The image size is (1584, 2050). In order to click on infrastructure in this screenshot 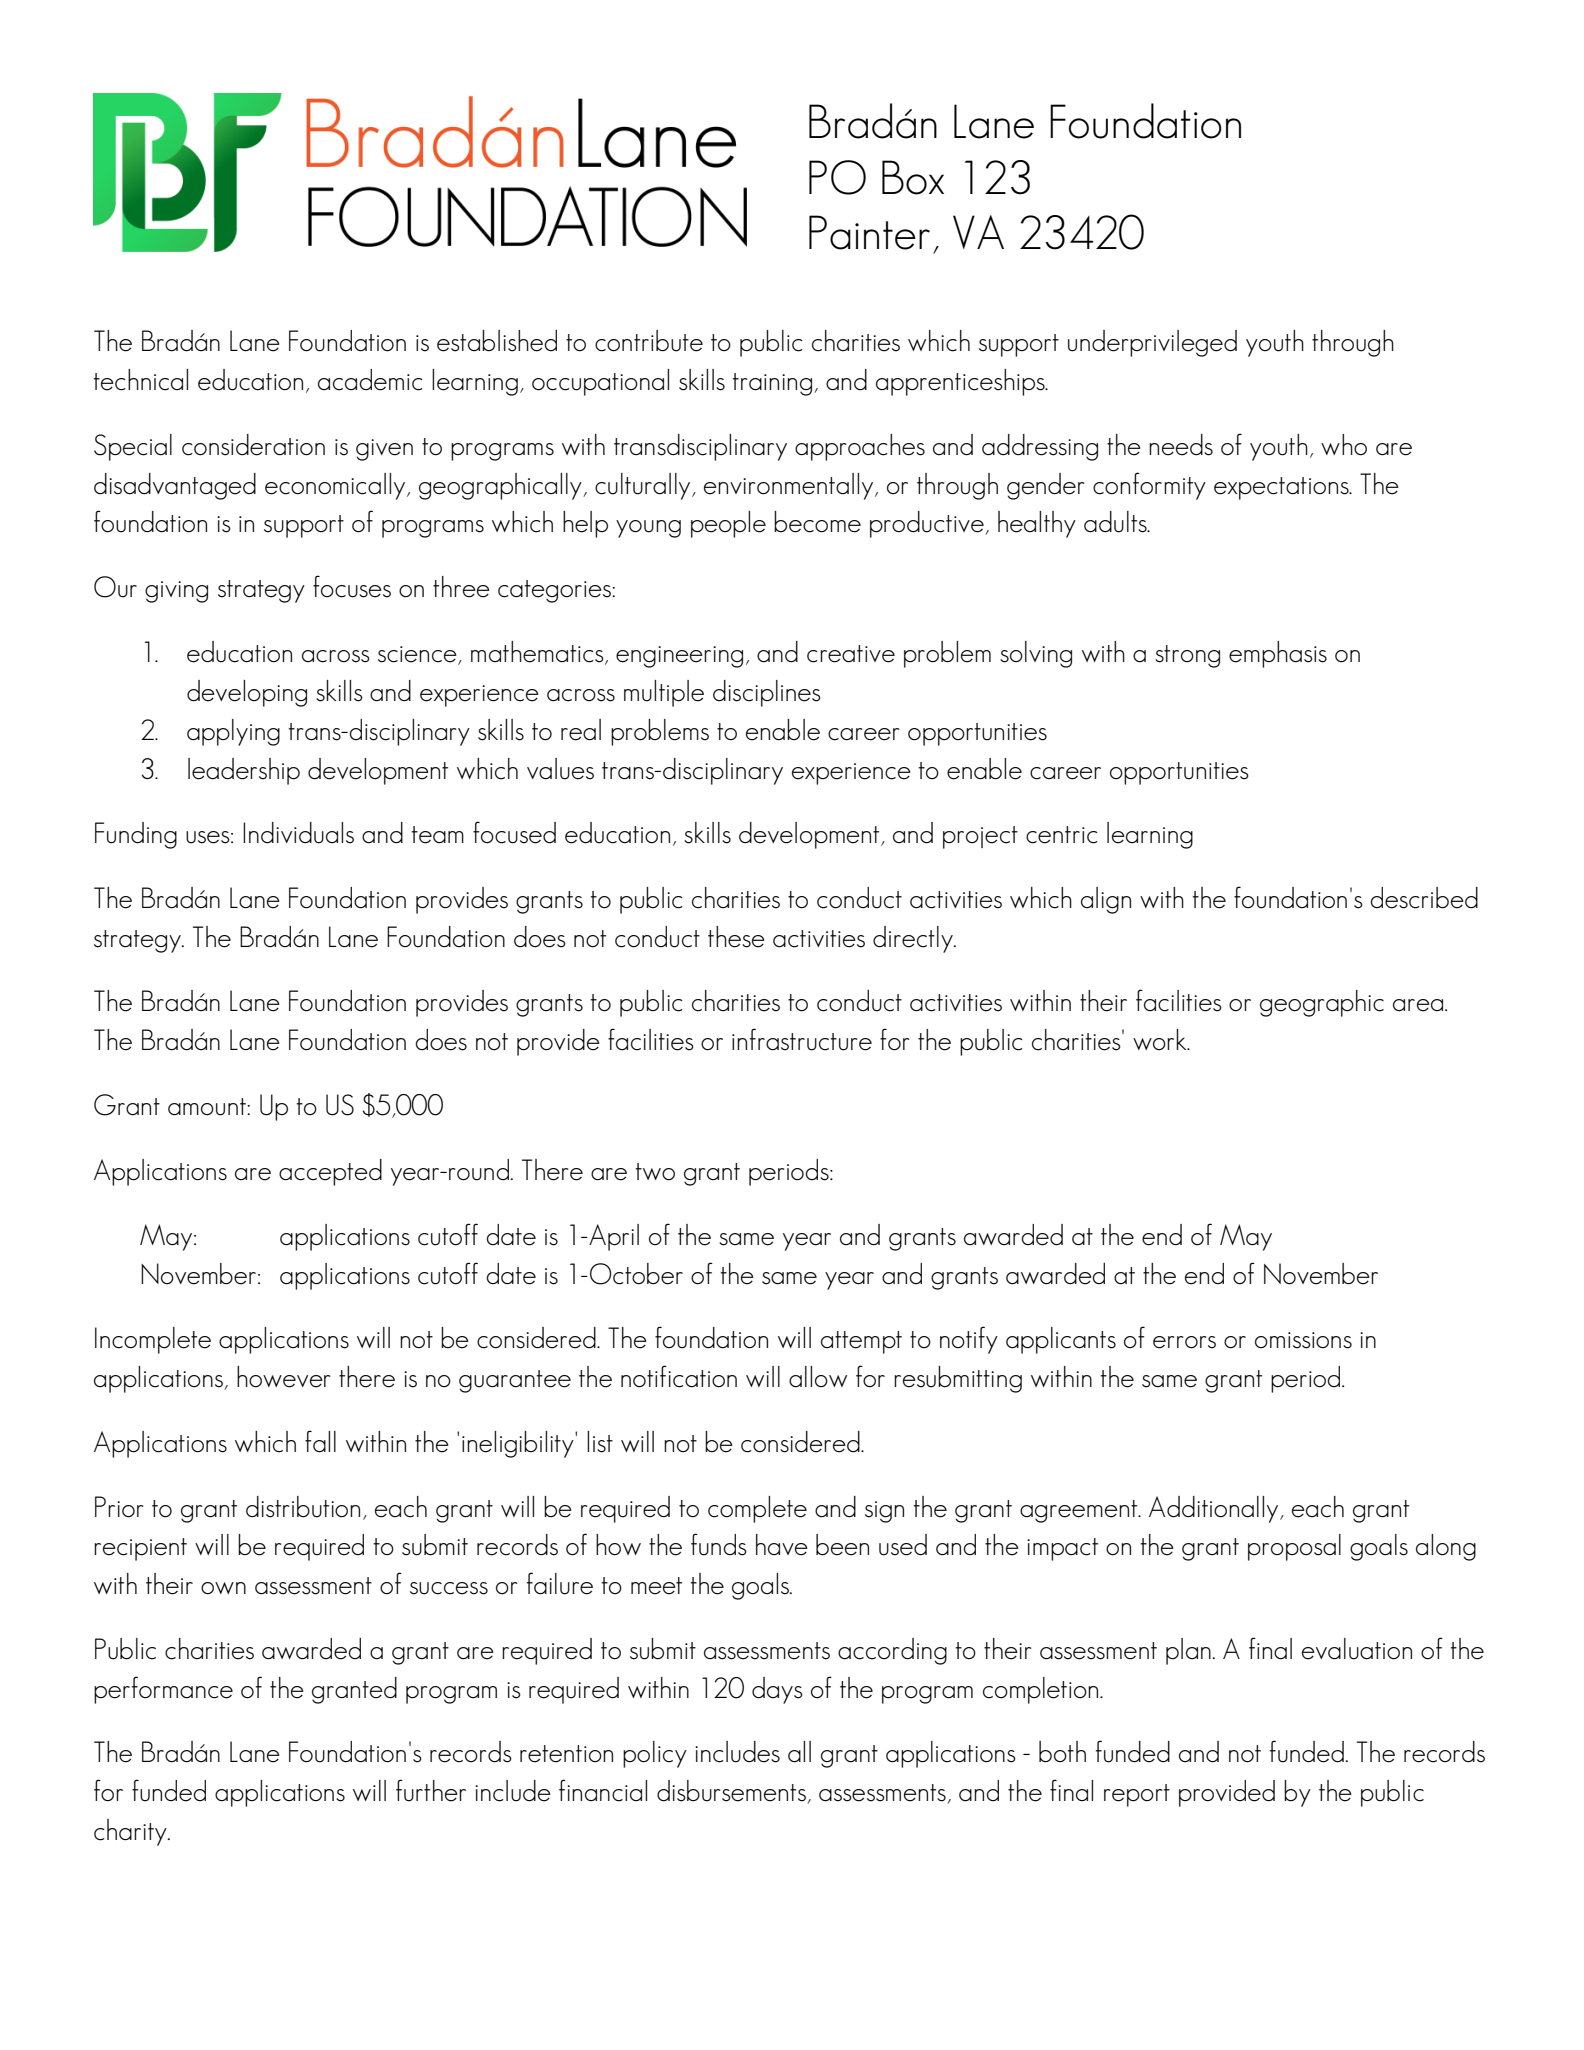, I will do `click(802, 1039)`.
